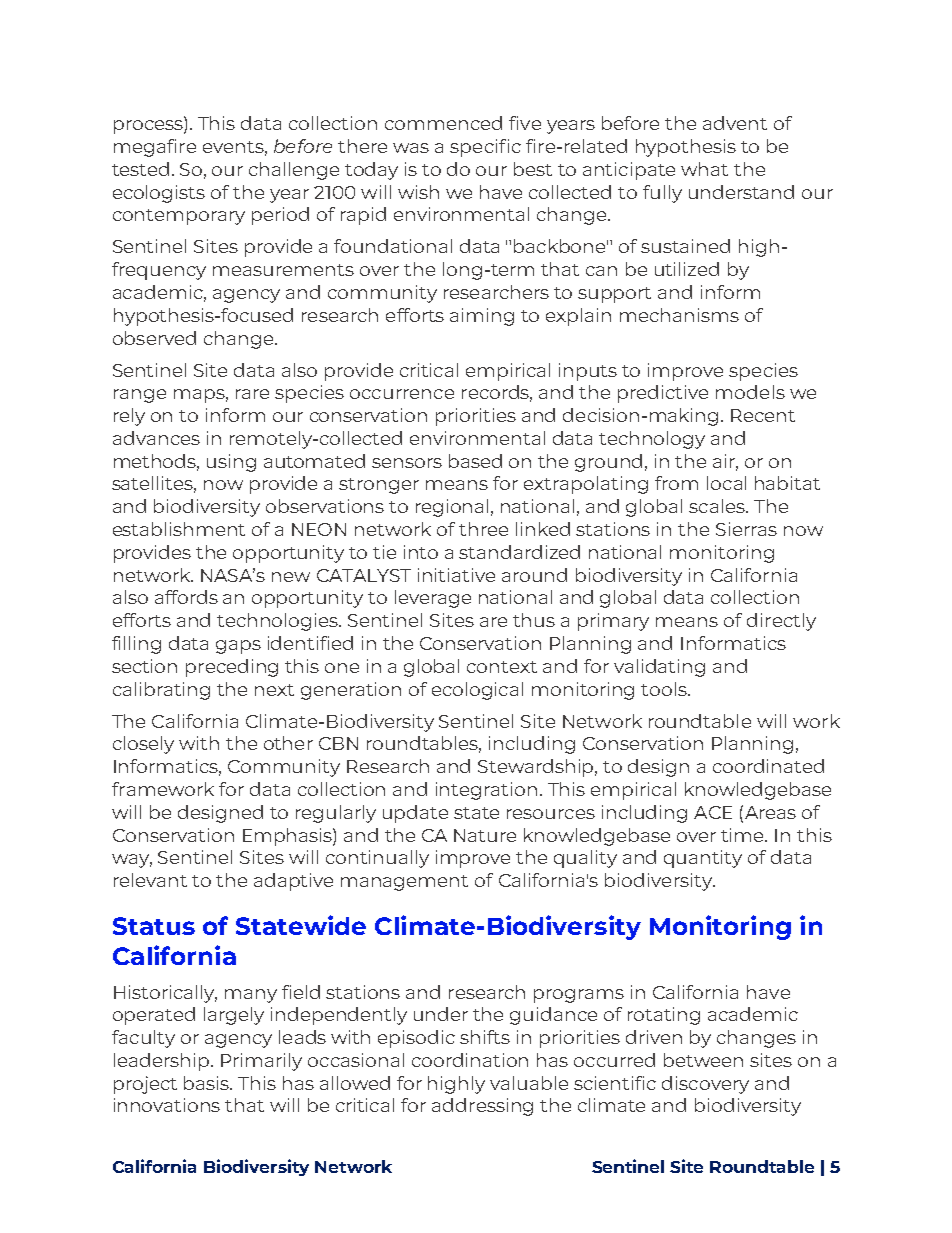  What do you see at coordinates (470, 1060) in the image?
I see `coordination` at bounding box center [470, 1060].
